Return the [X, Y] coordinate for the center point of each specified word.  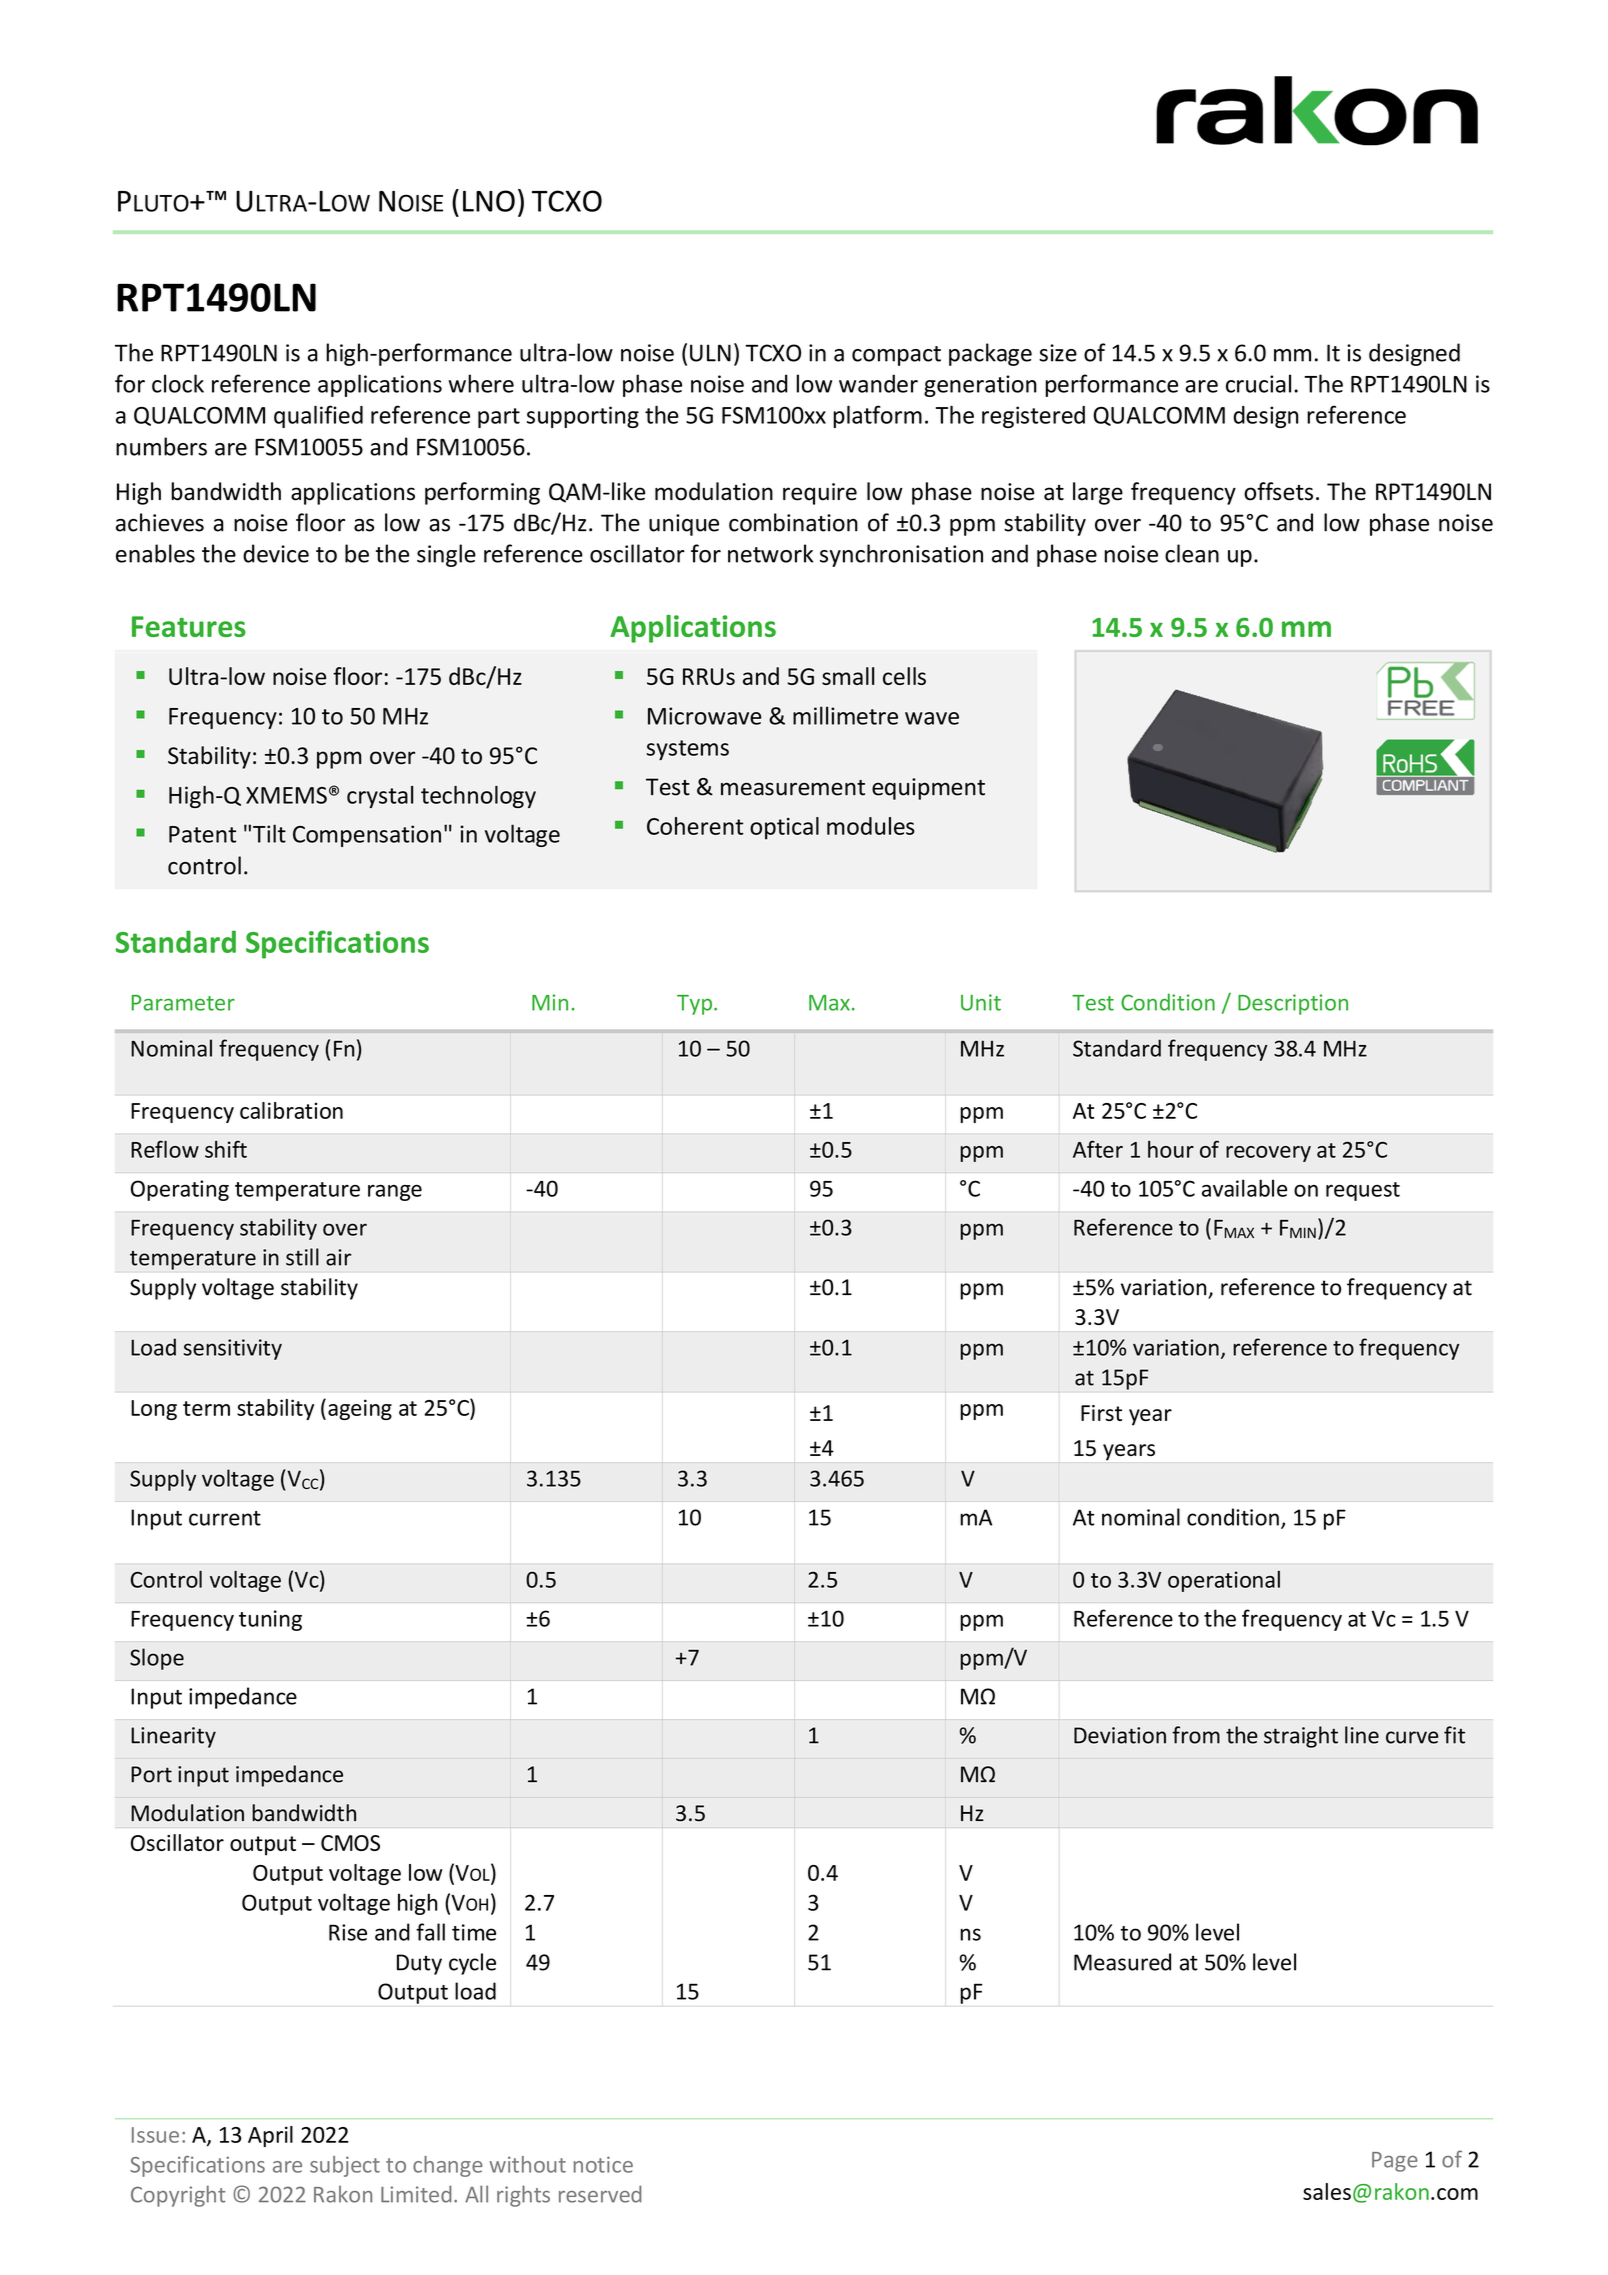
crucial [1258, 383]
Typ [696, 1005]
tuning [270, 1620]
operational [1224, 1581]
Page [1395, 2162]
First [1101, 1413]
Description [1293, 1004]
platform [877, 416]
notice [603, 2164]
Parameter [183, 1003]
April [270, 2136]
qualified [318, 416]
